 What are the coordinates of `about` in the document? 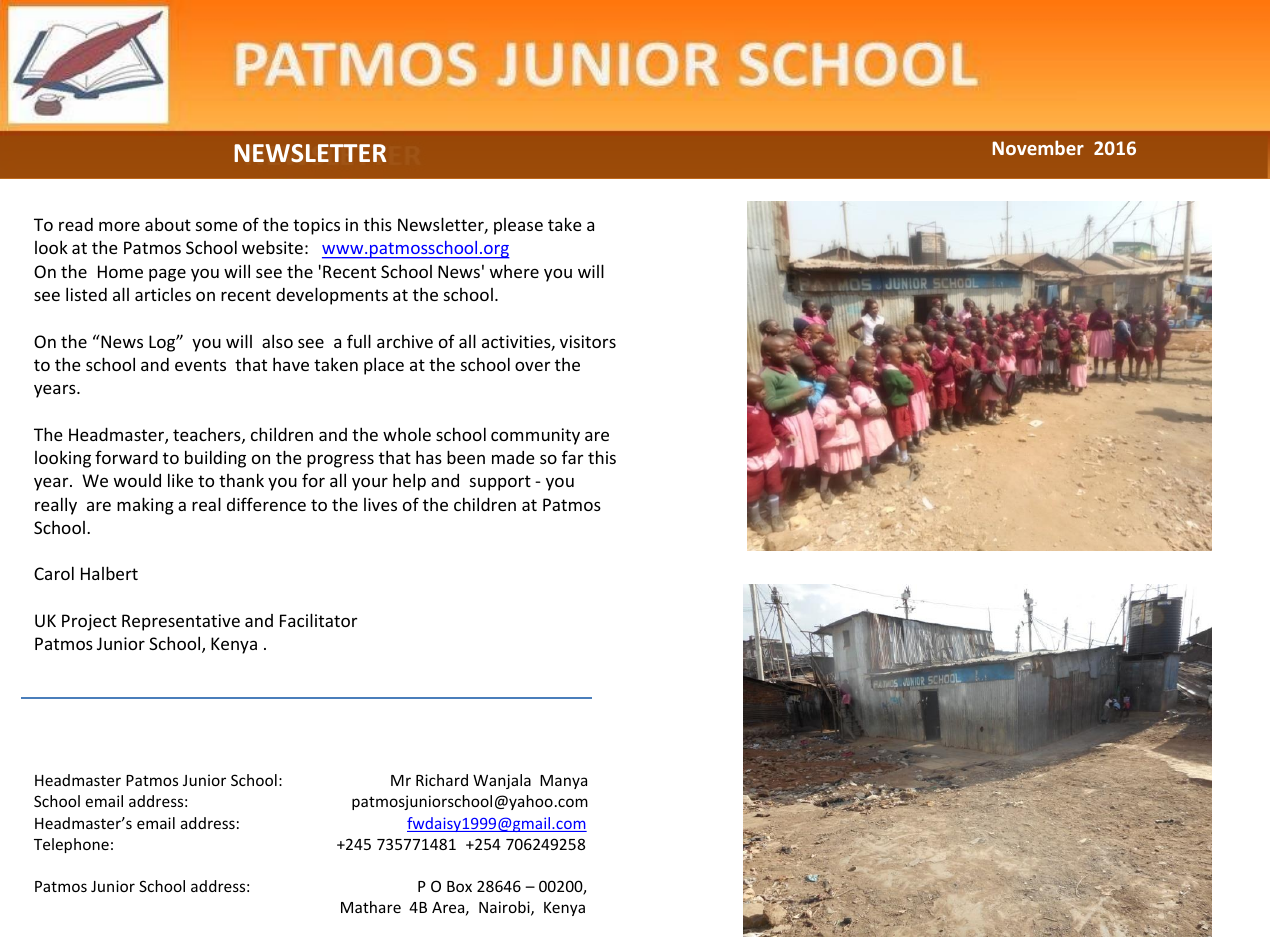 It's located at (168, 224).
